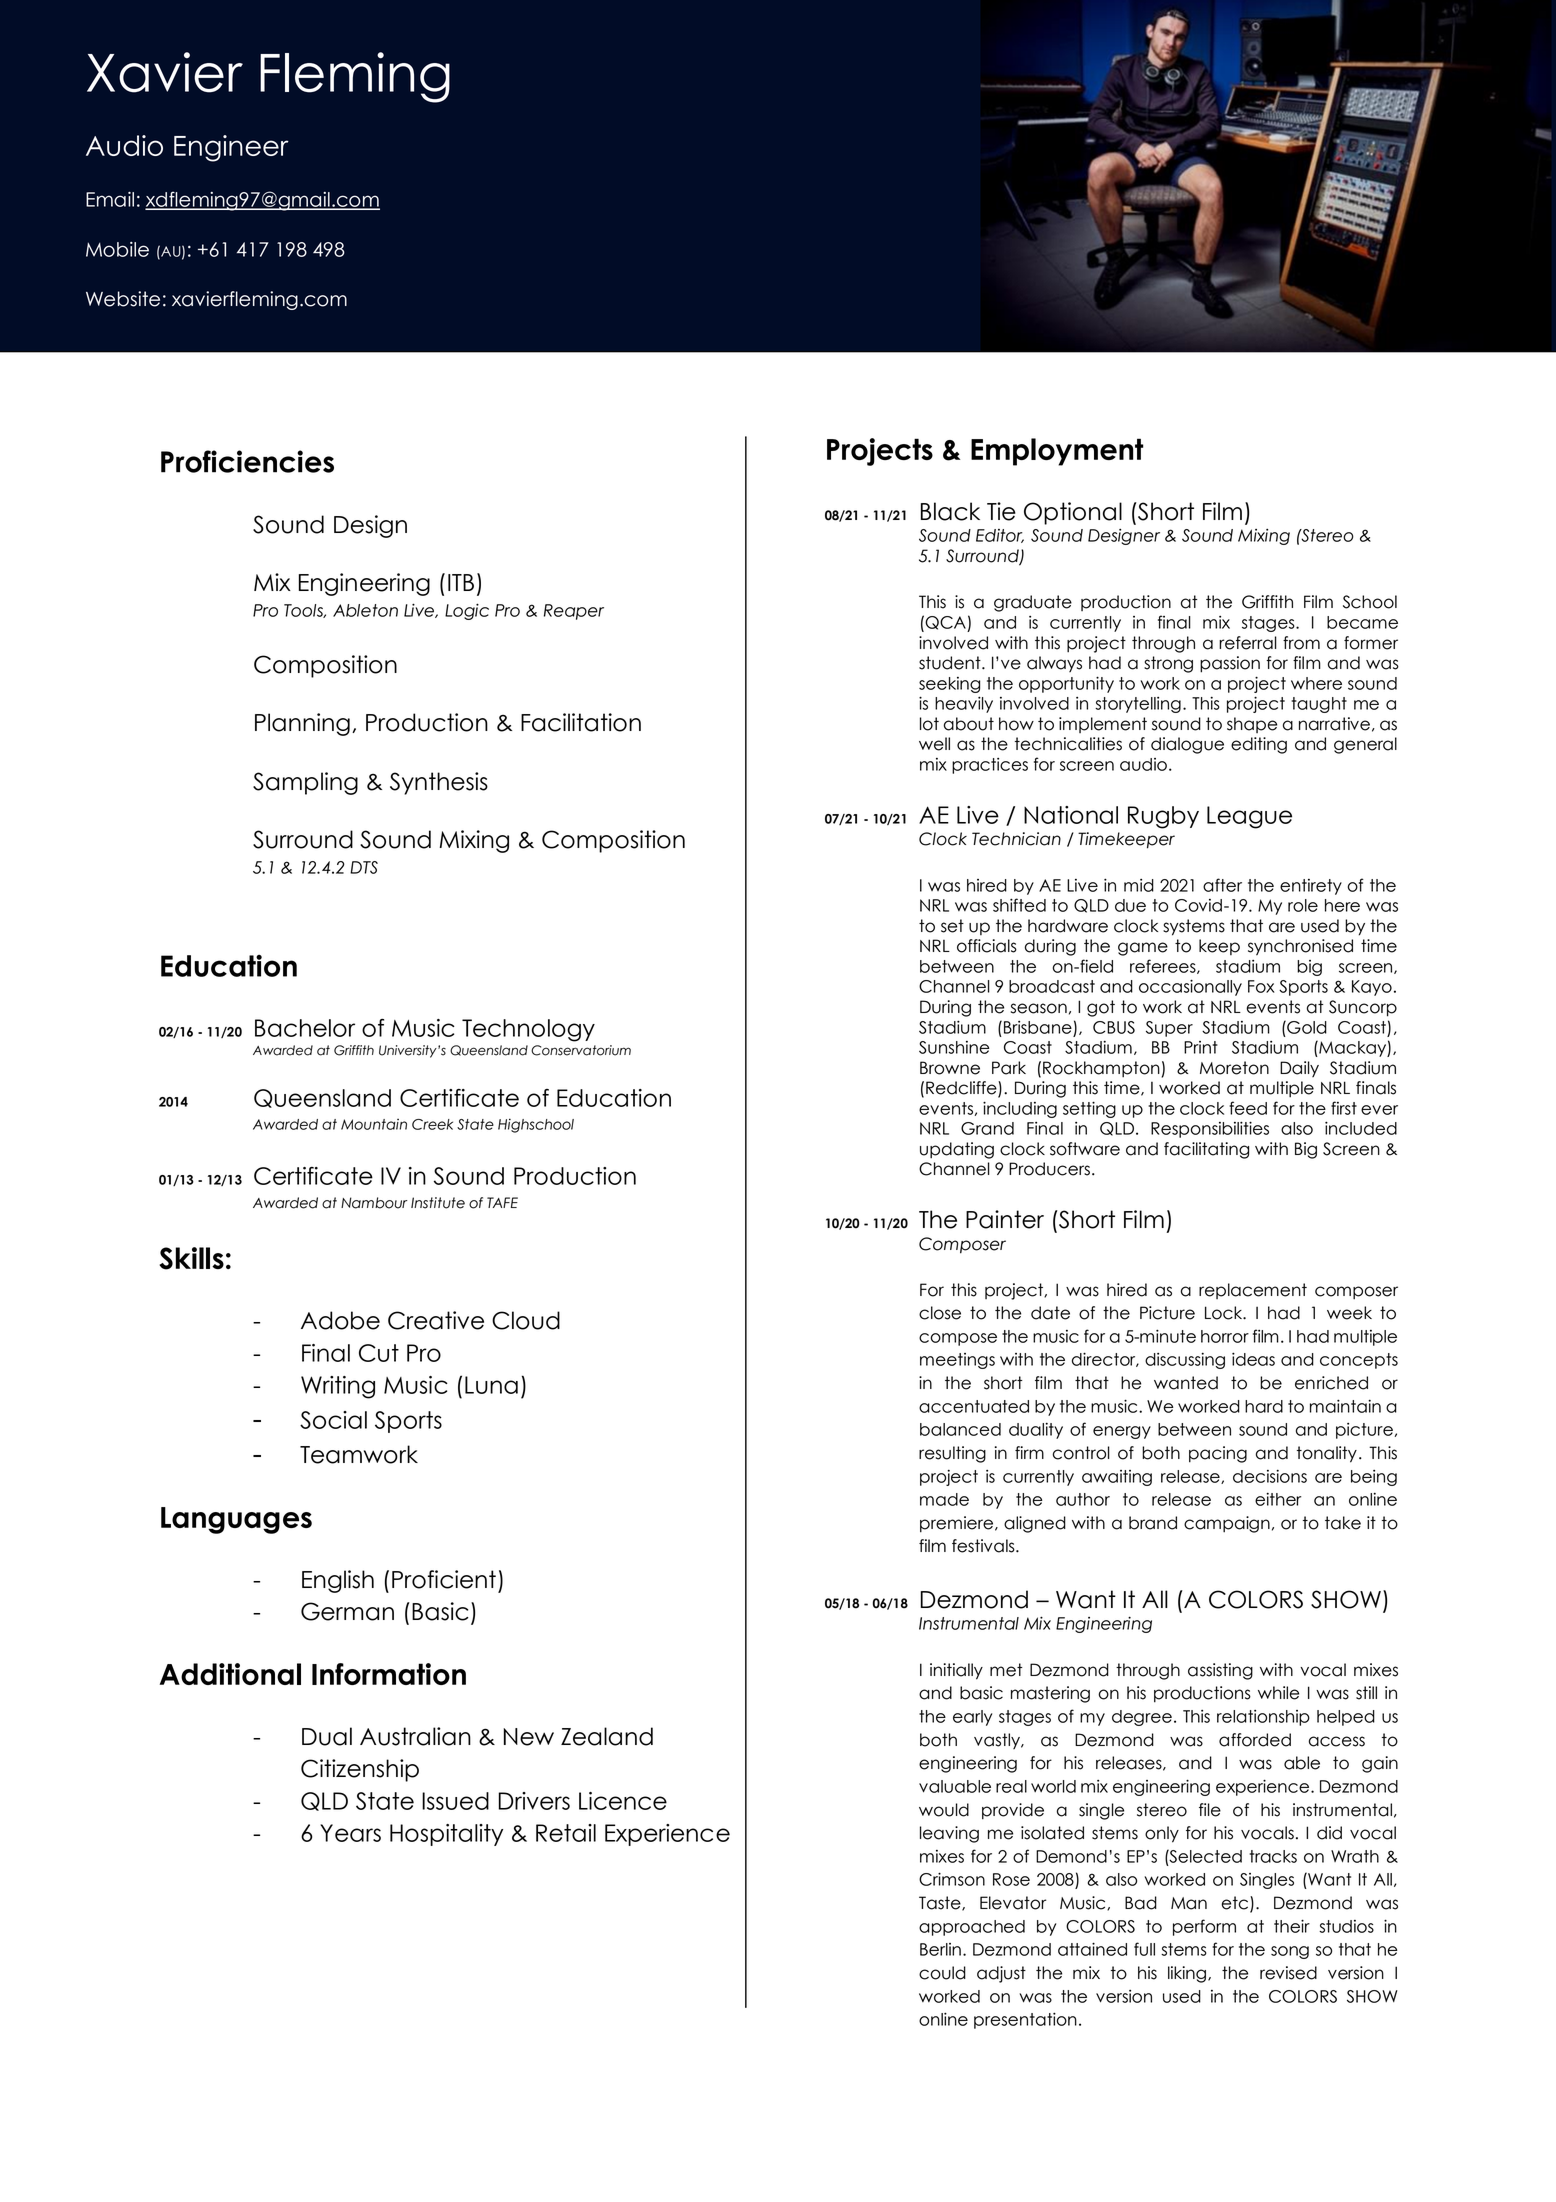 This document has height=2202, width=1556. What do you see at coordinates (1248, 1108) in the document?
I see `feed` at bounding box center [1248, 1108].
